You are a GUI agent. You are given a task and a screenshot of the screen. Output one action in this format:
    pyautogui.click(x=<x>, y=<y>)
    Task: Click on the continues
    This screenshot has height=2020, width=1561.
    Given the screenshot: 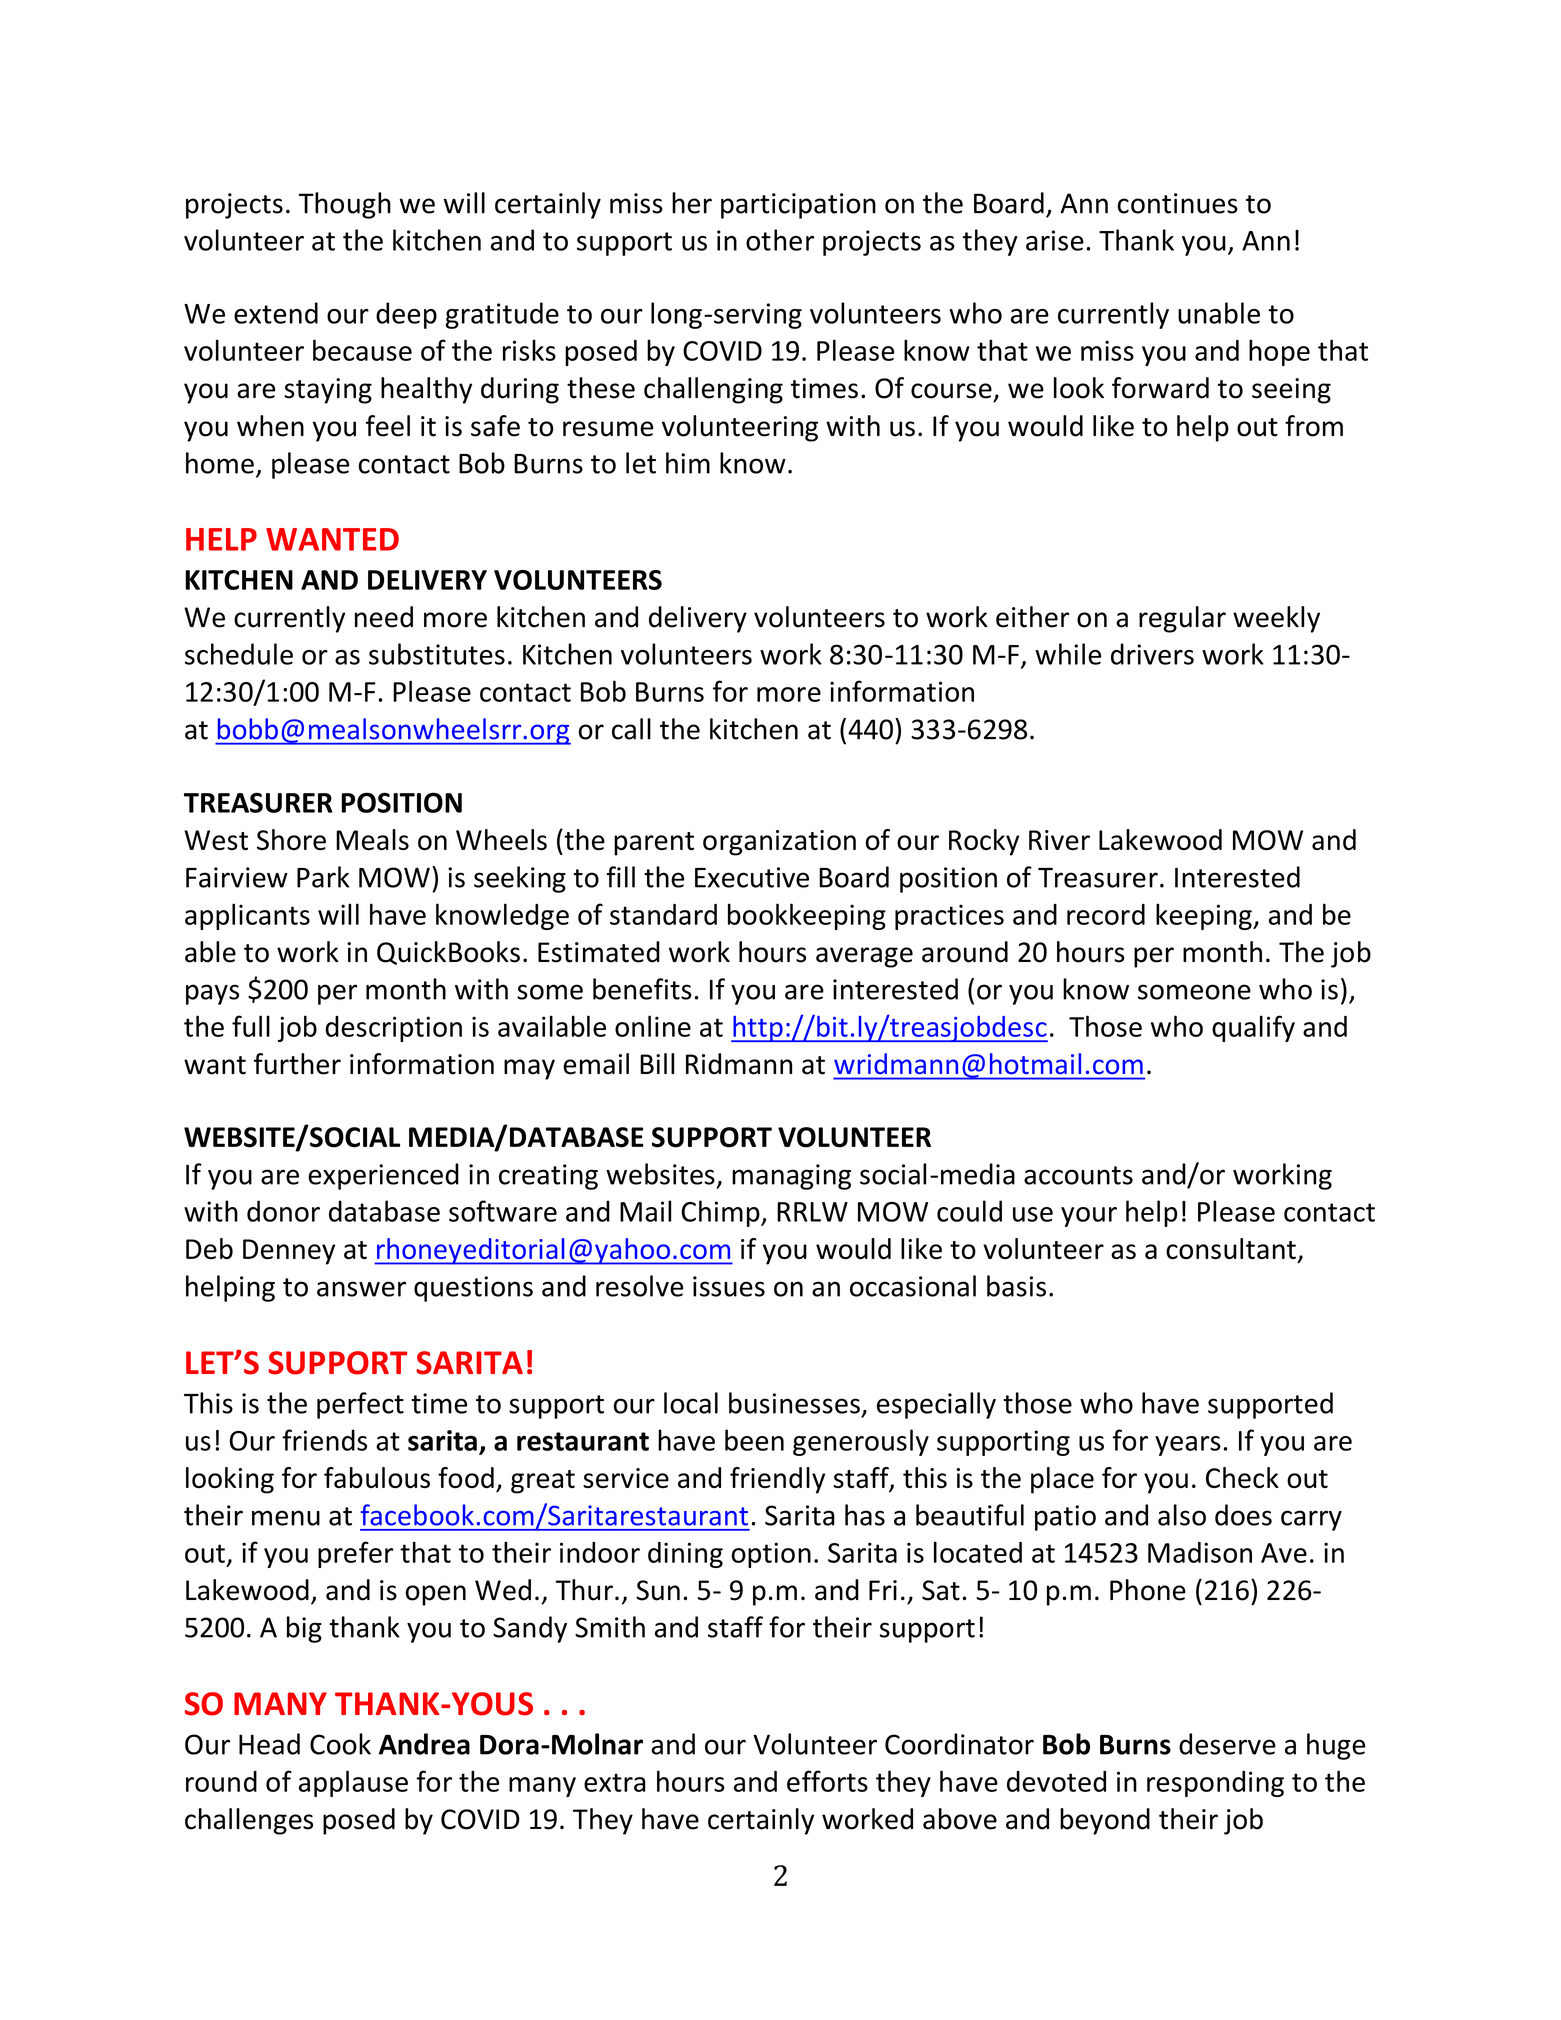 What is the action you would take?
    pyautogui.click(x=1178, y=203)
